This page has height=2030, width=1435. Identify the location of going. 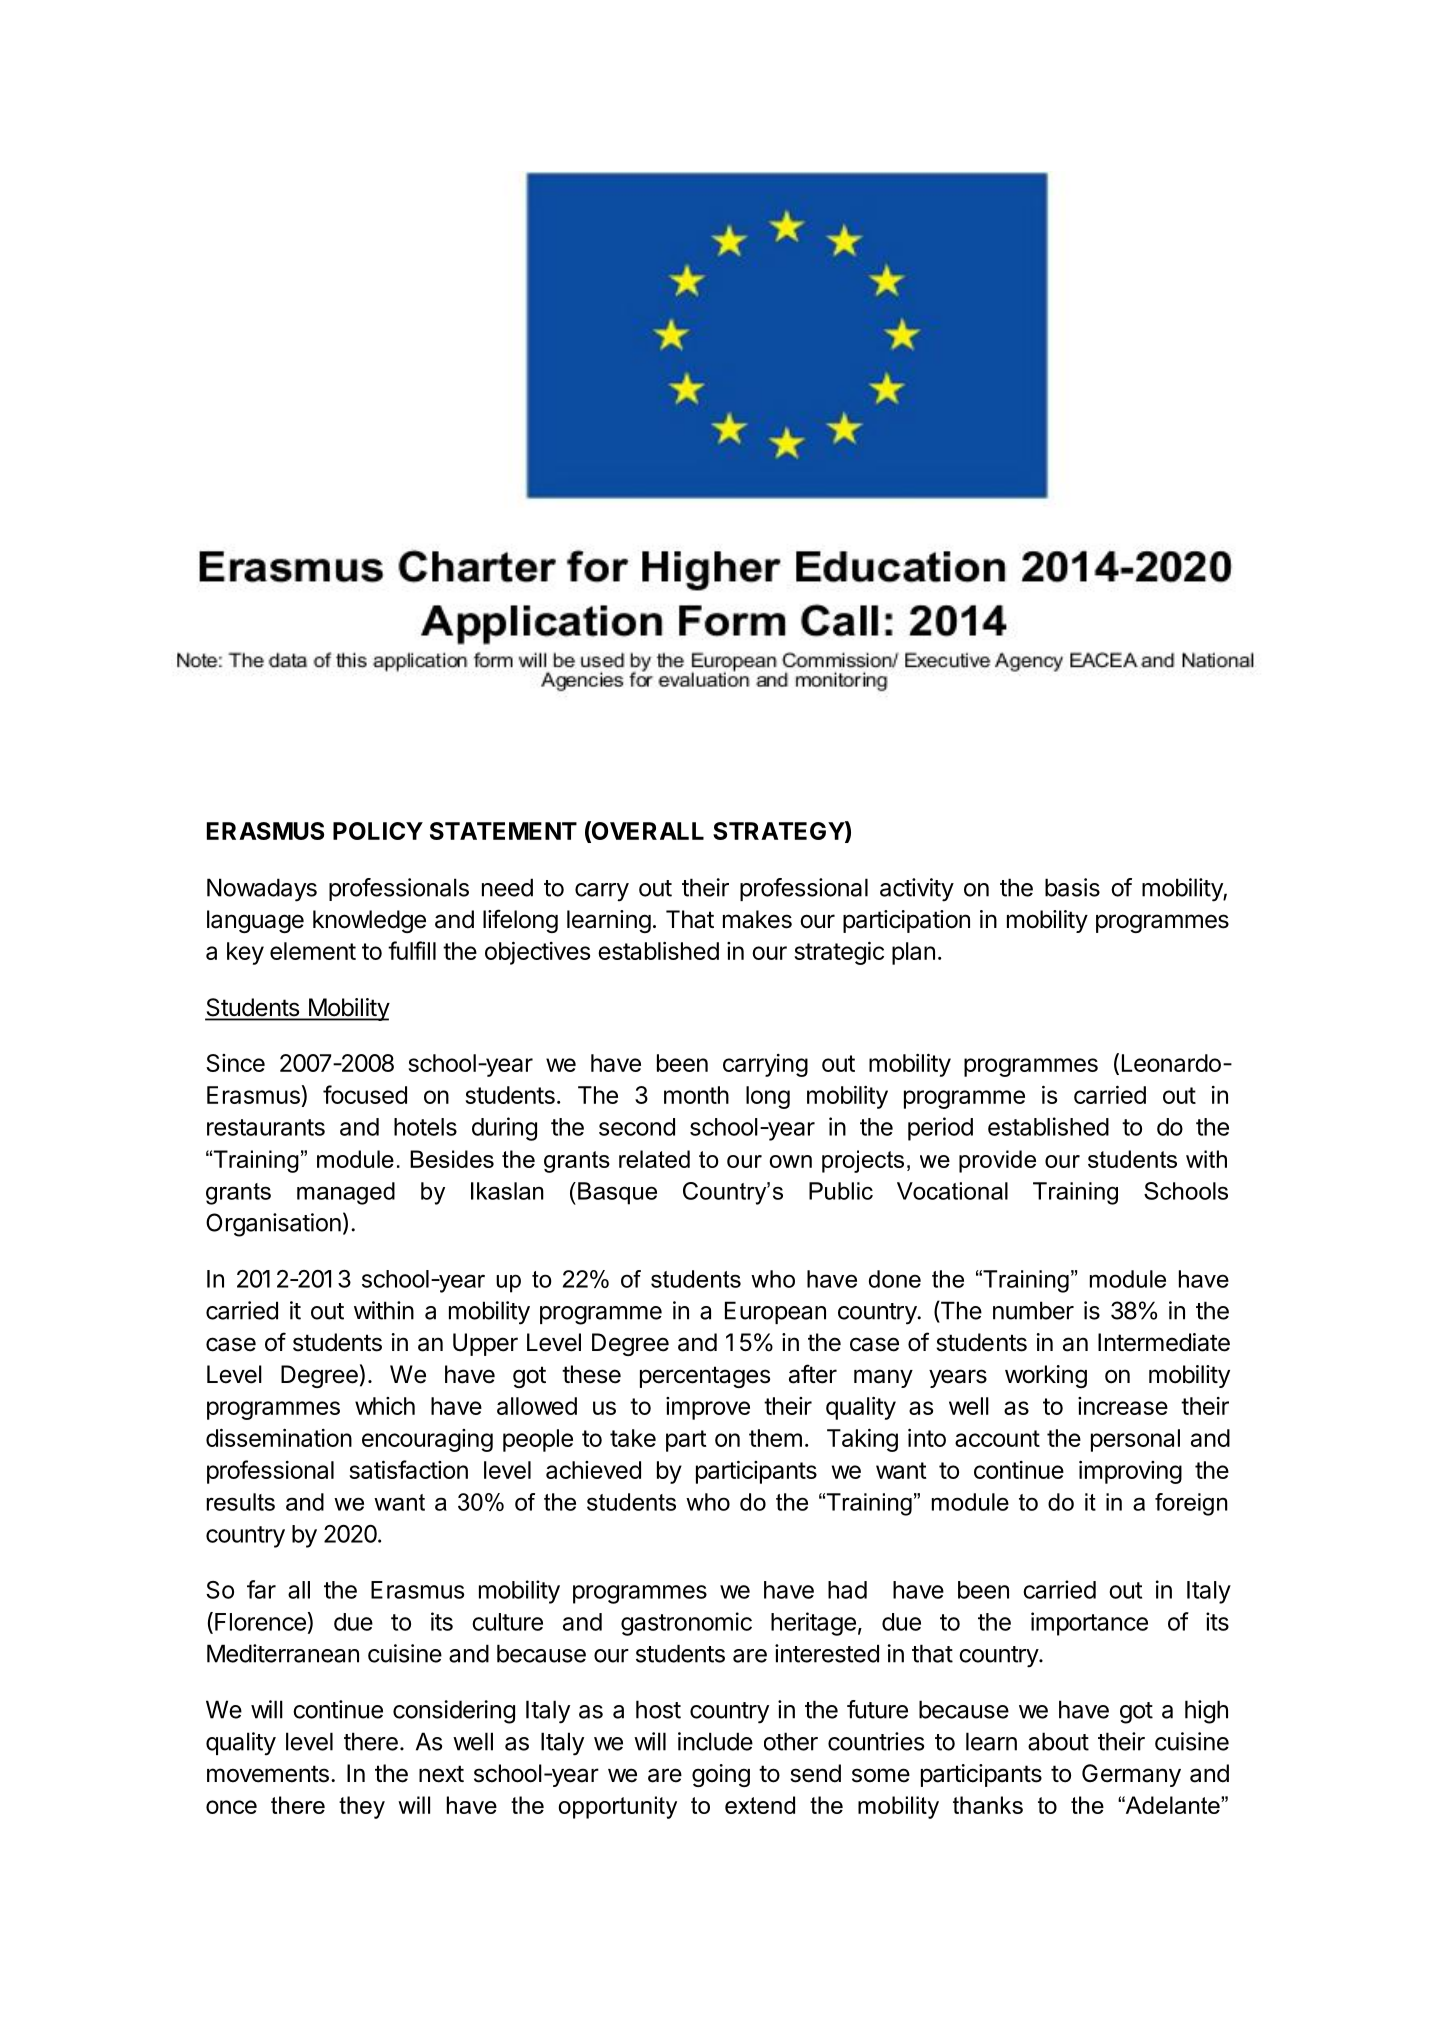
(721, 1775).
